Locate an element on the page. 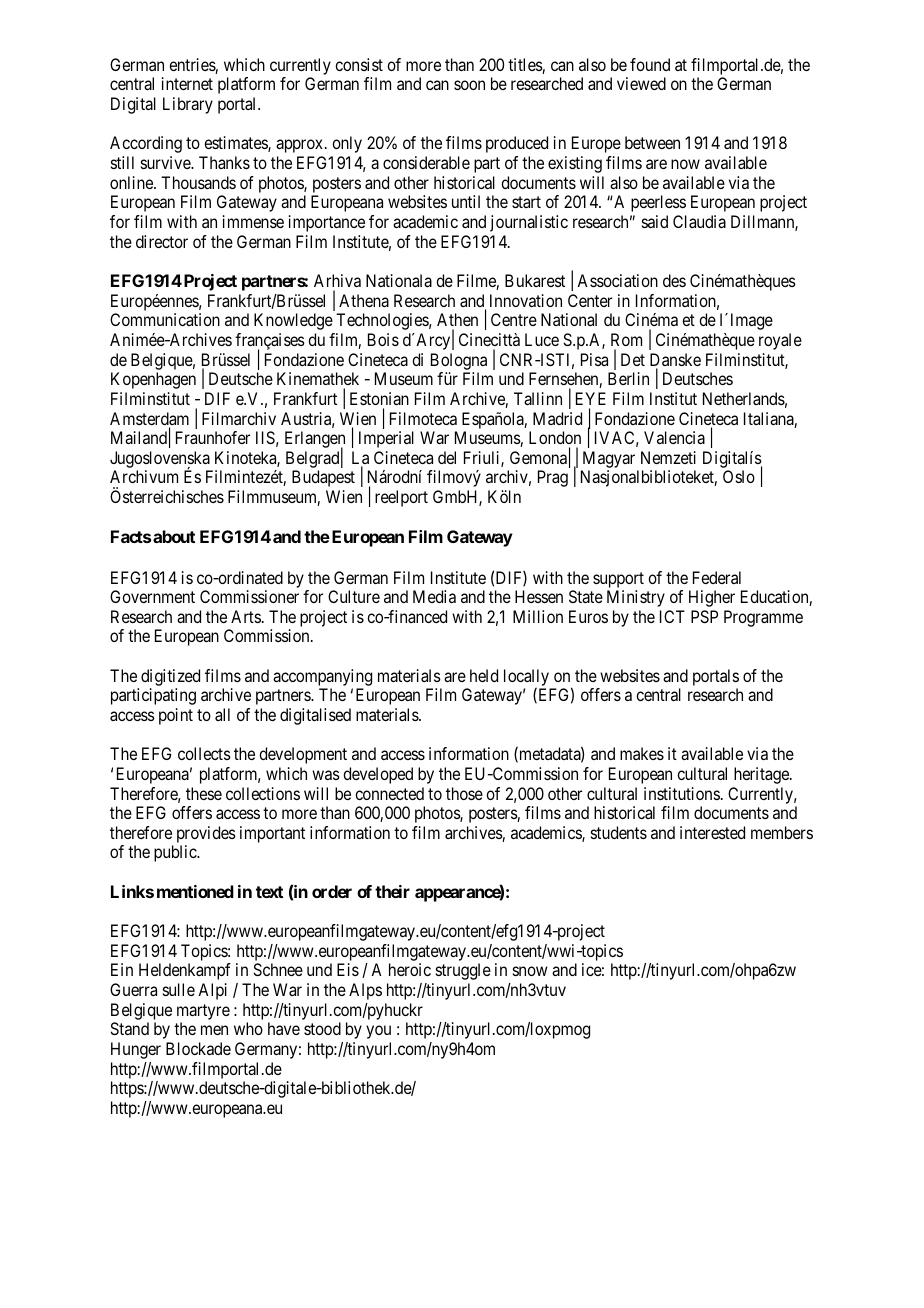 The image size is (924, 1308). Bologna is located at coordinates (459, 361).
